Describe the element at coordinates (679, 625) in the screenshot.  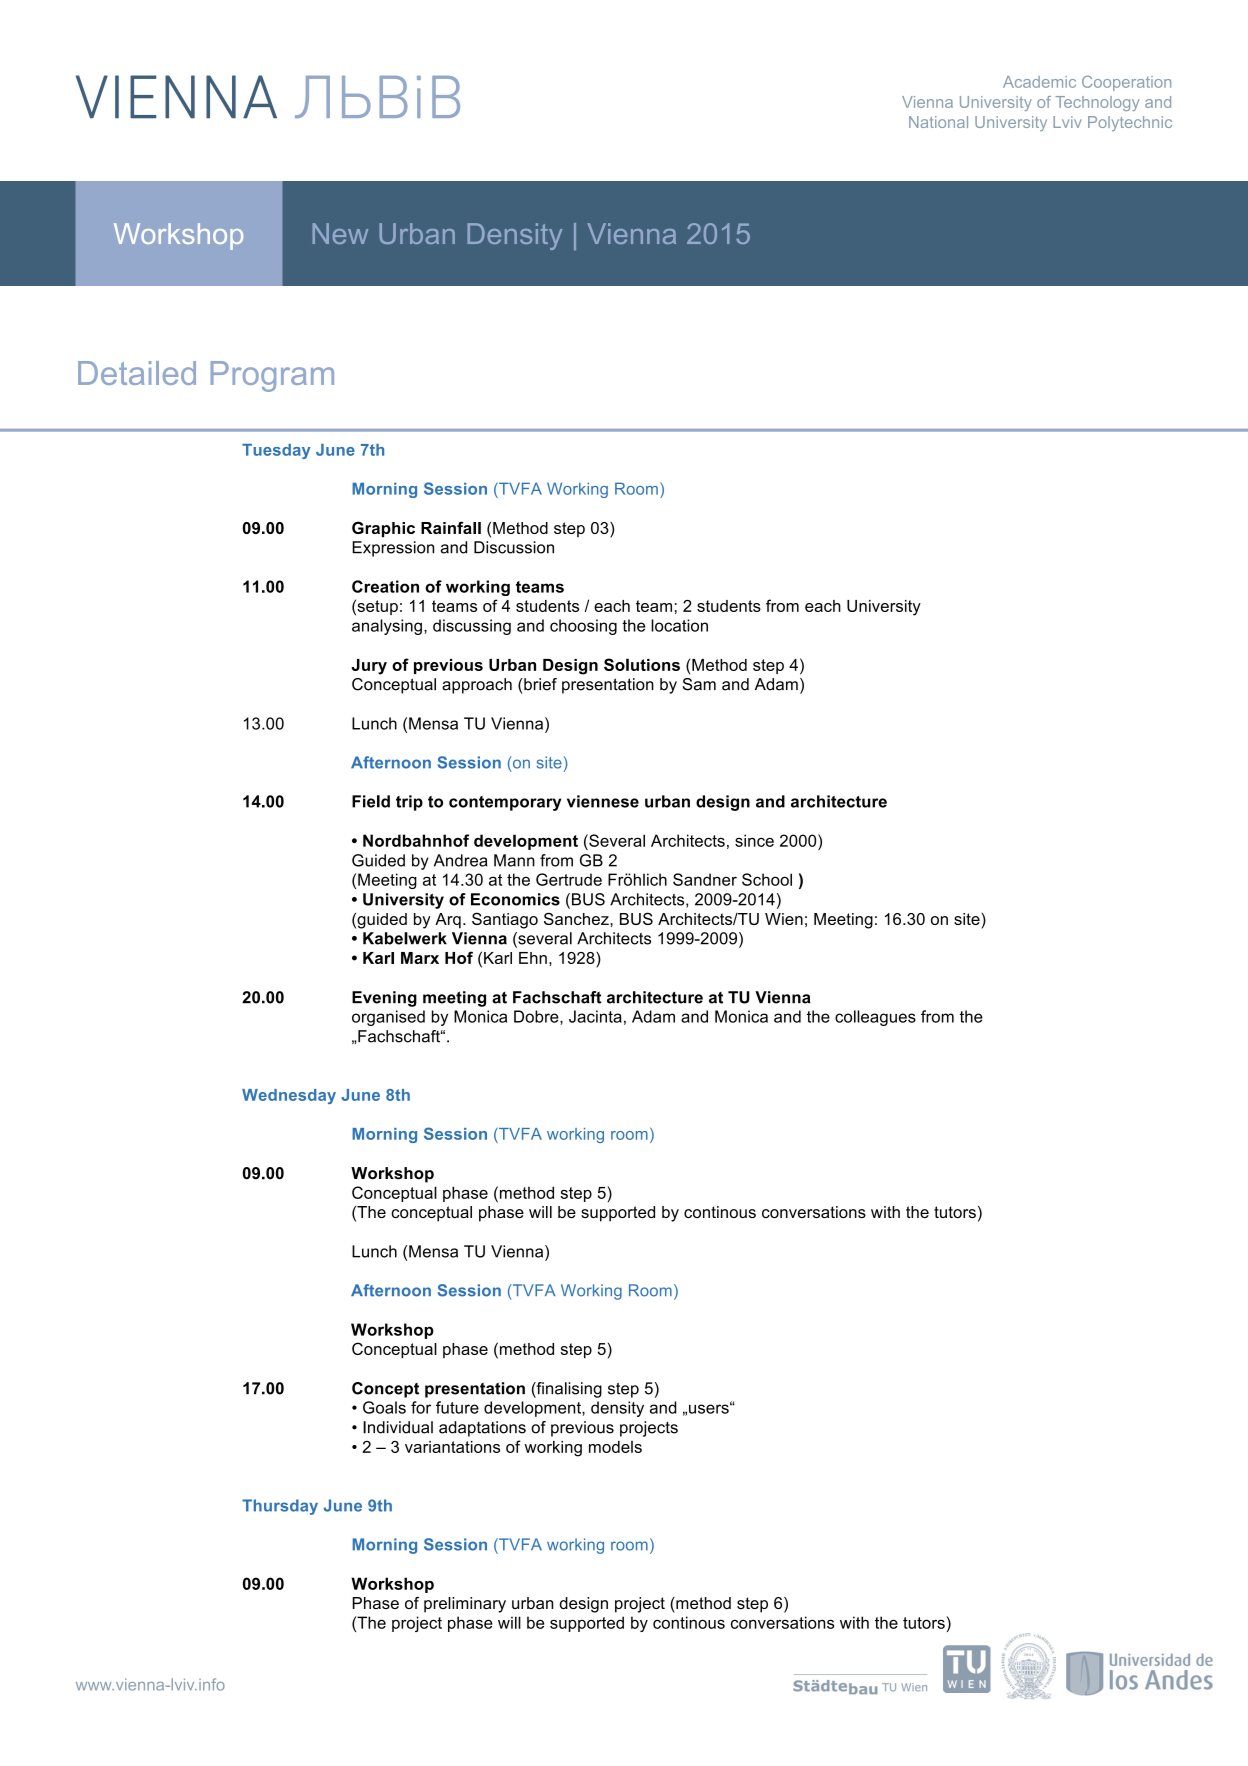
I see `location` at that location.
